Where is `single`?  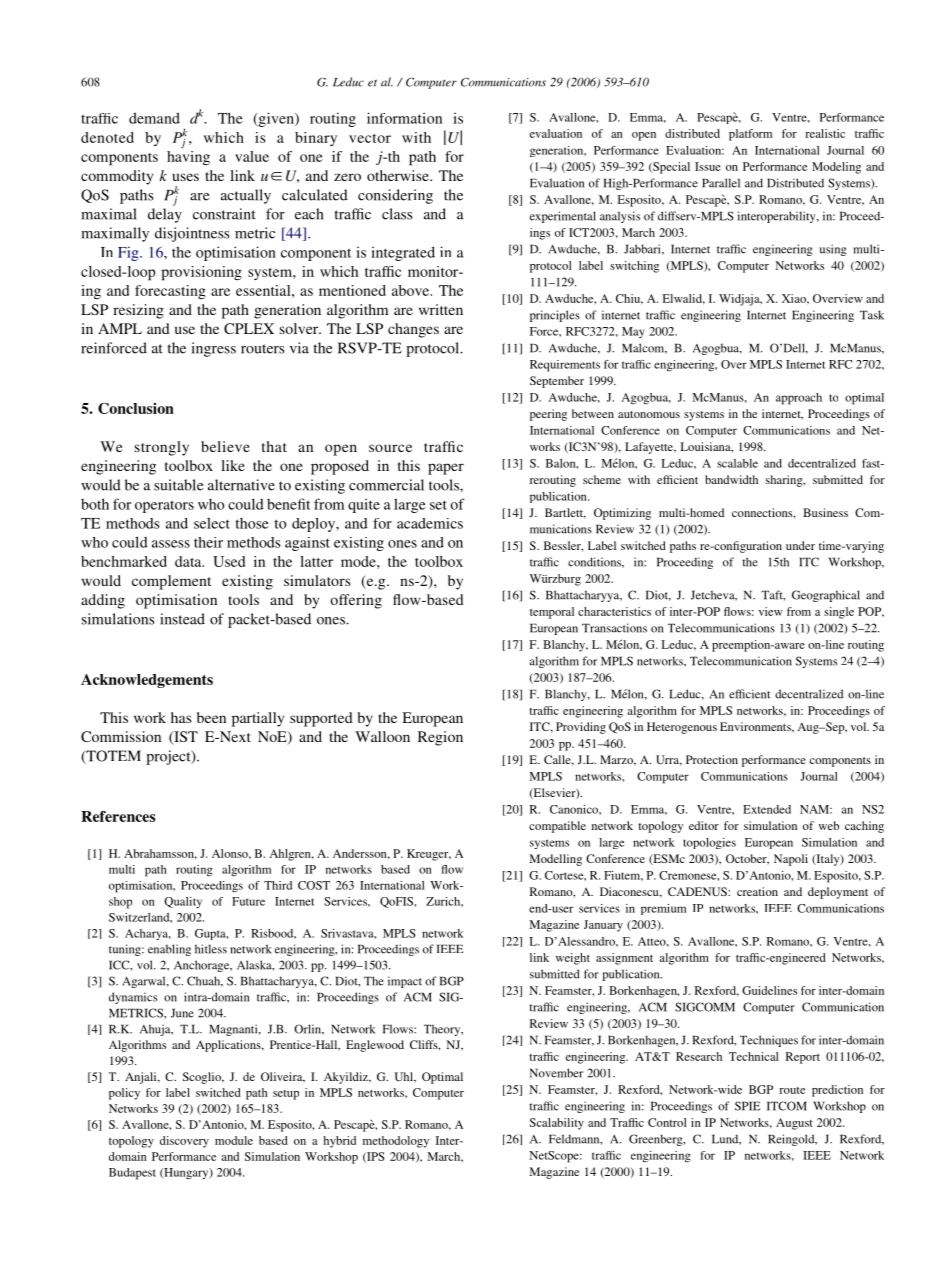
single is located at coordinates (839, 613).
